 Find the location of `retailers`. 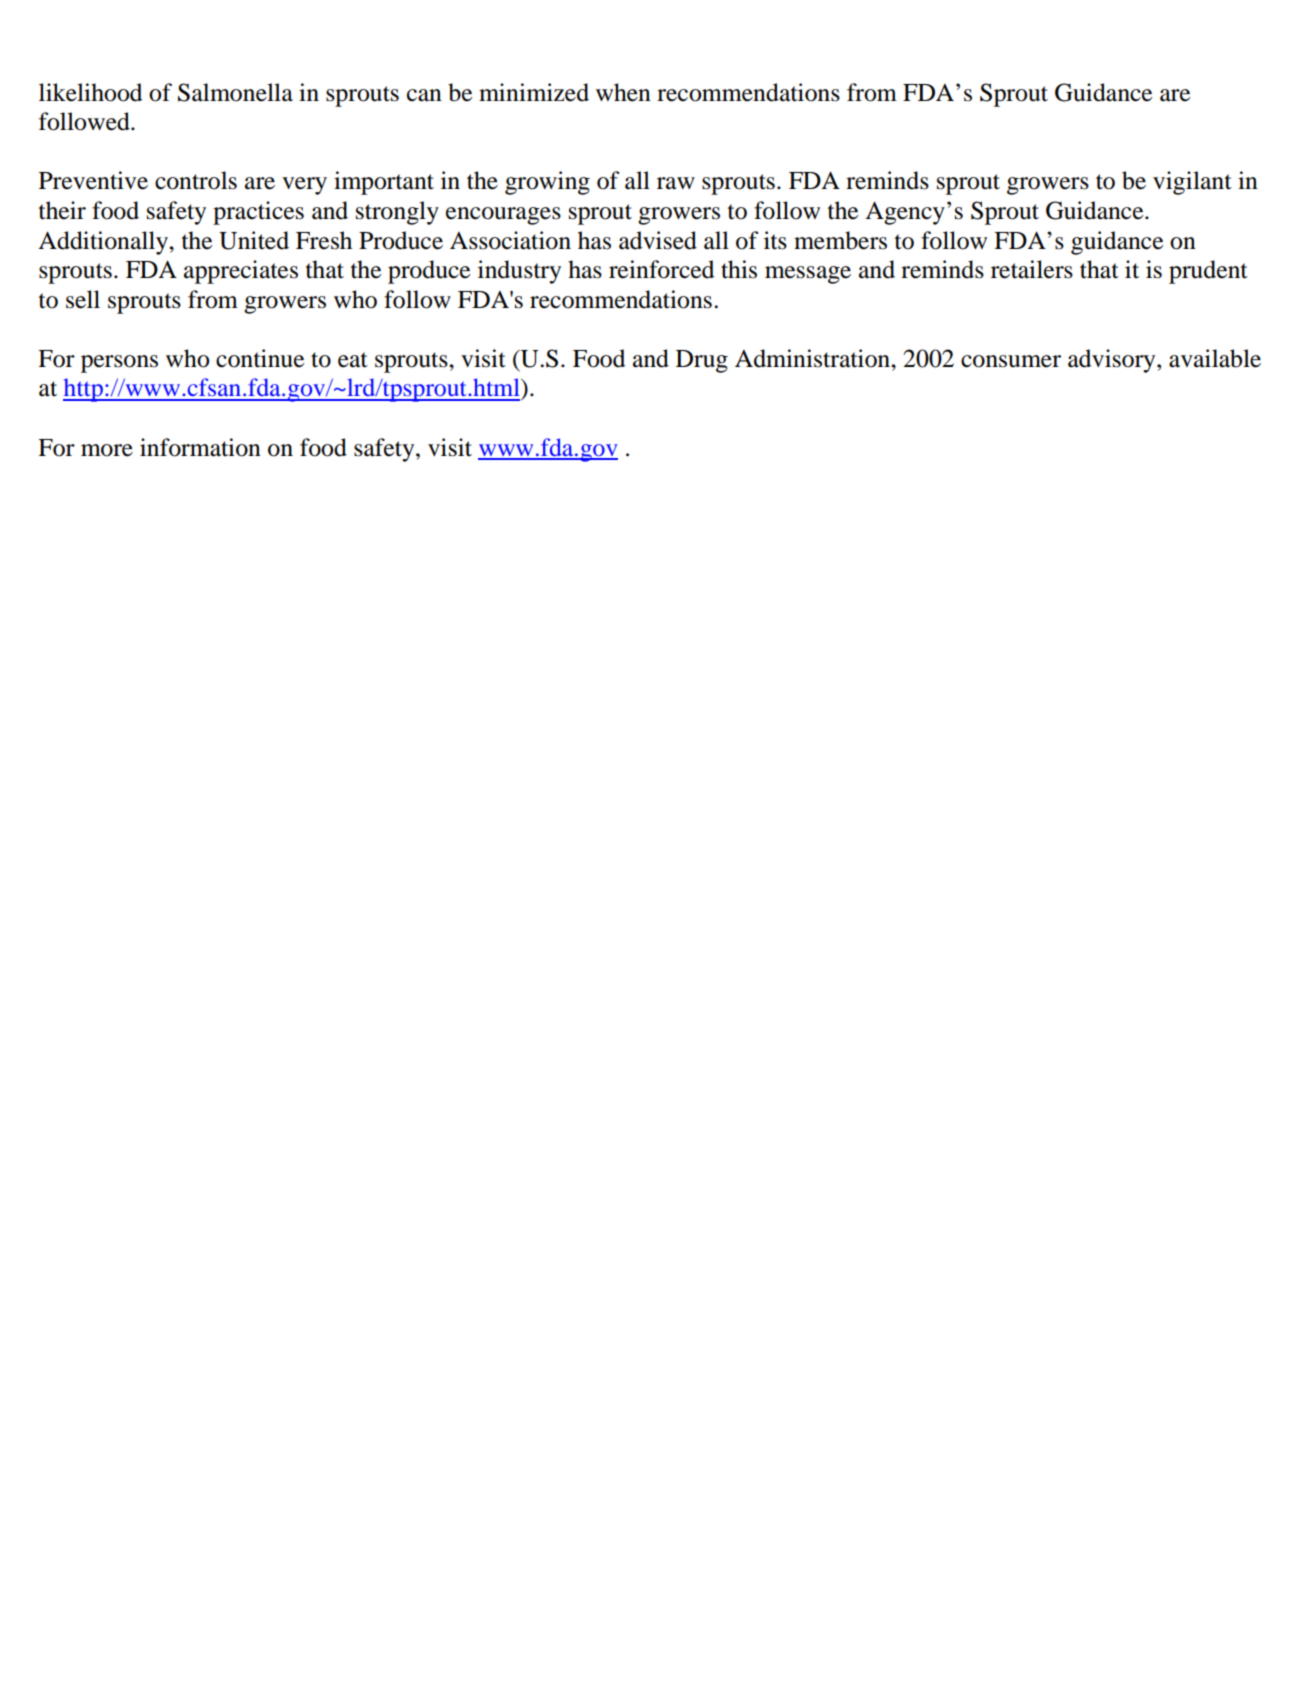

retailers is located at coordinates (1032, 269).
